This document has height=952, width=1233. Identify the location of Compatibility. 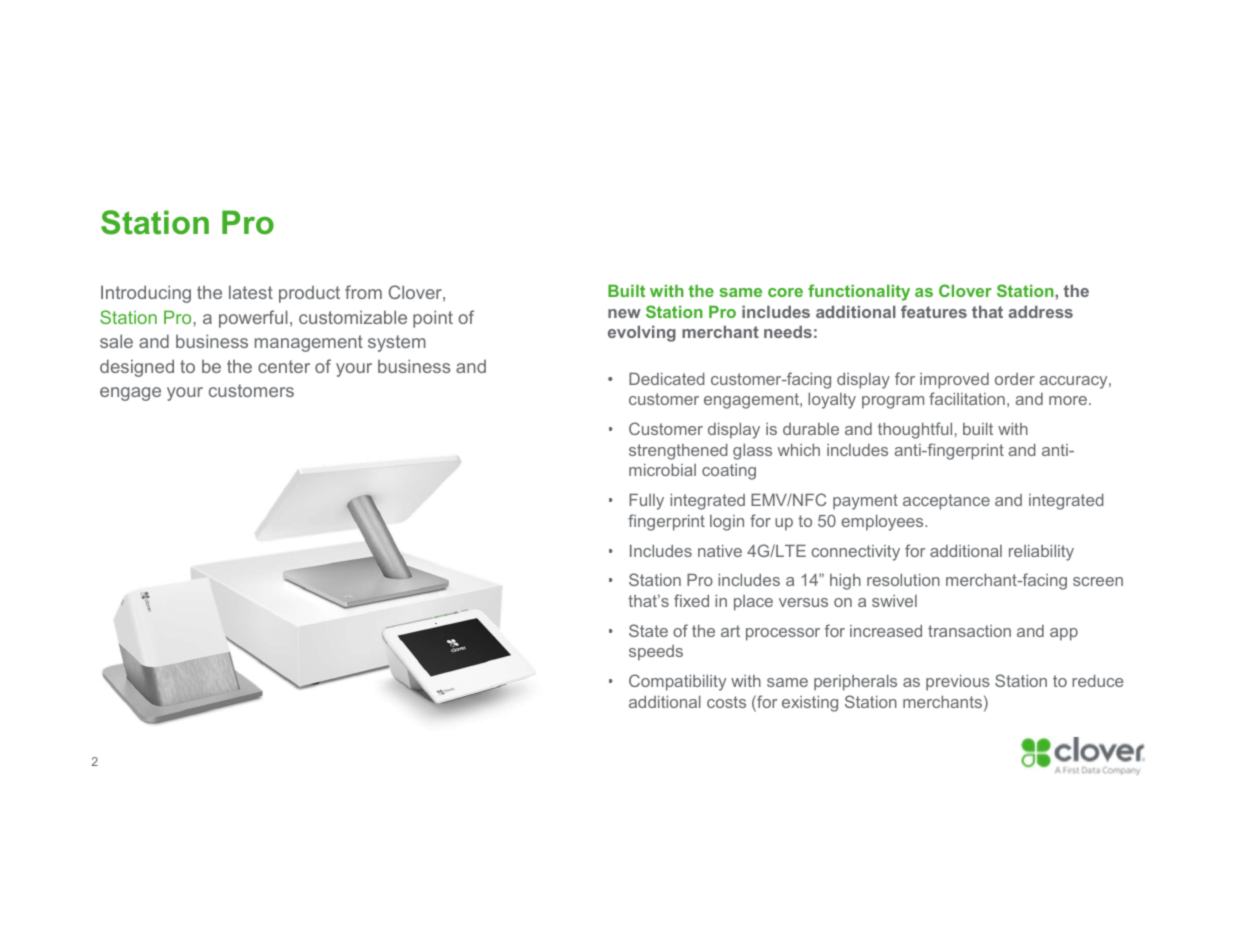
(677, 682).
